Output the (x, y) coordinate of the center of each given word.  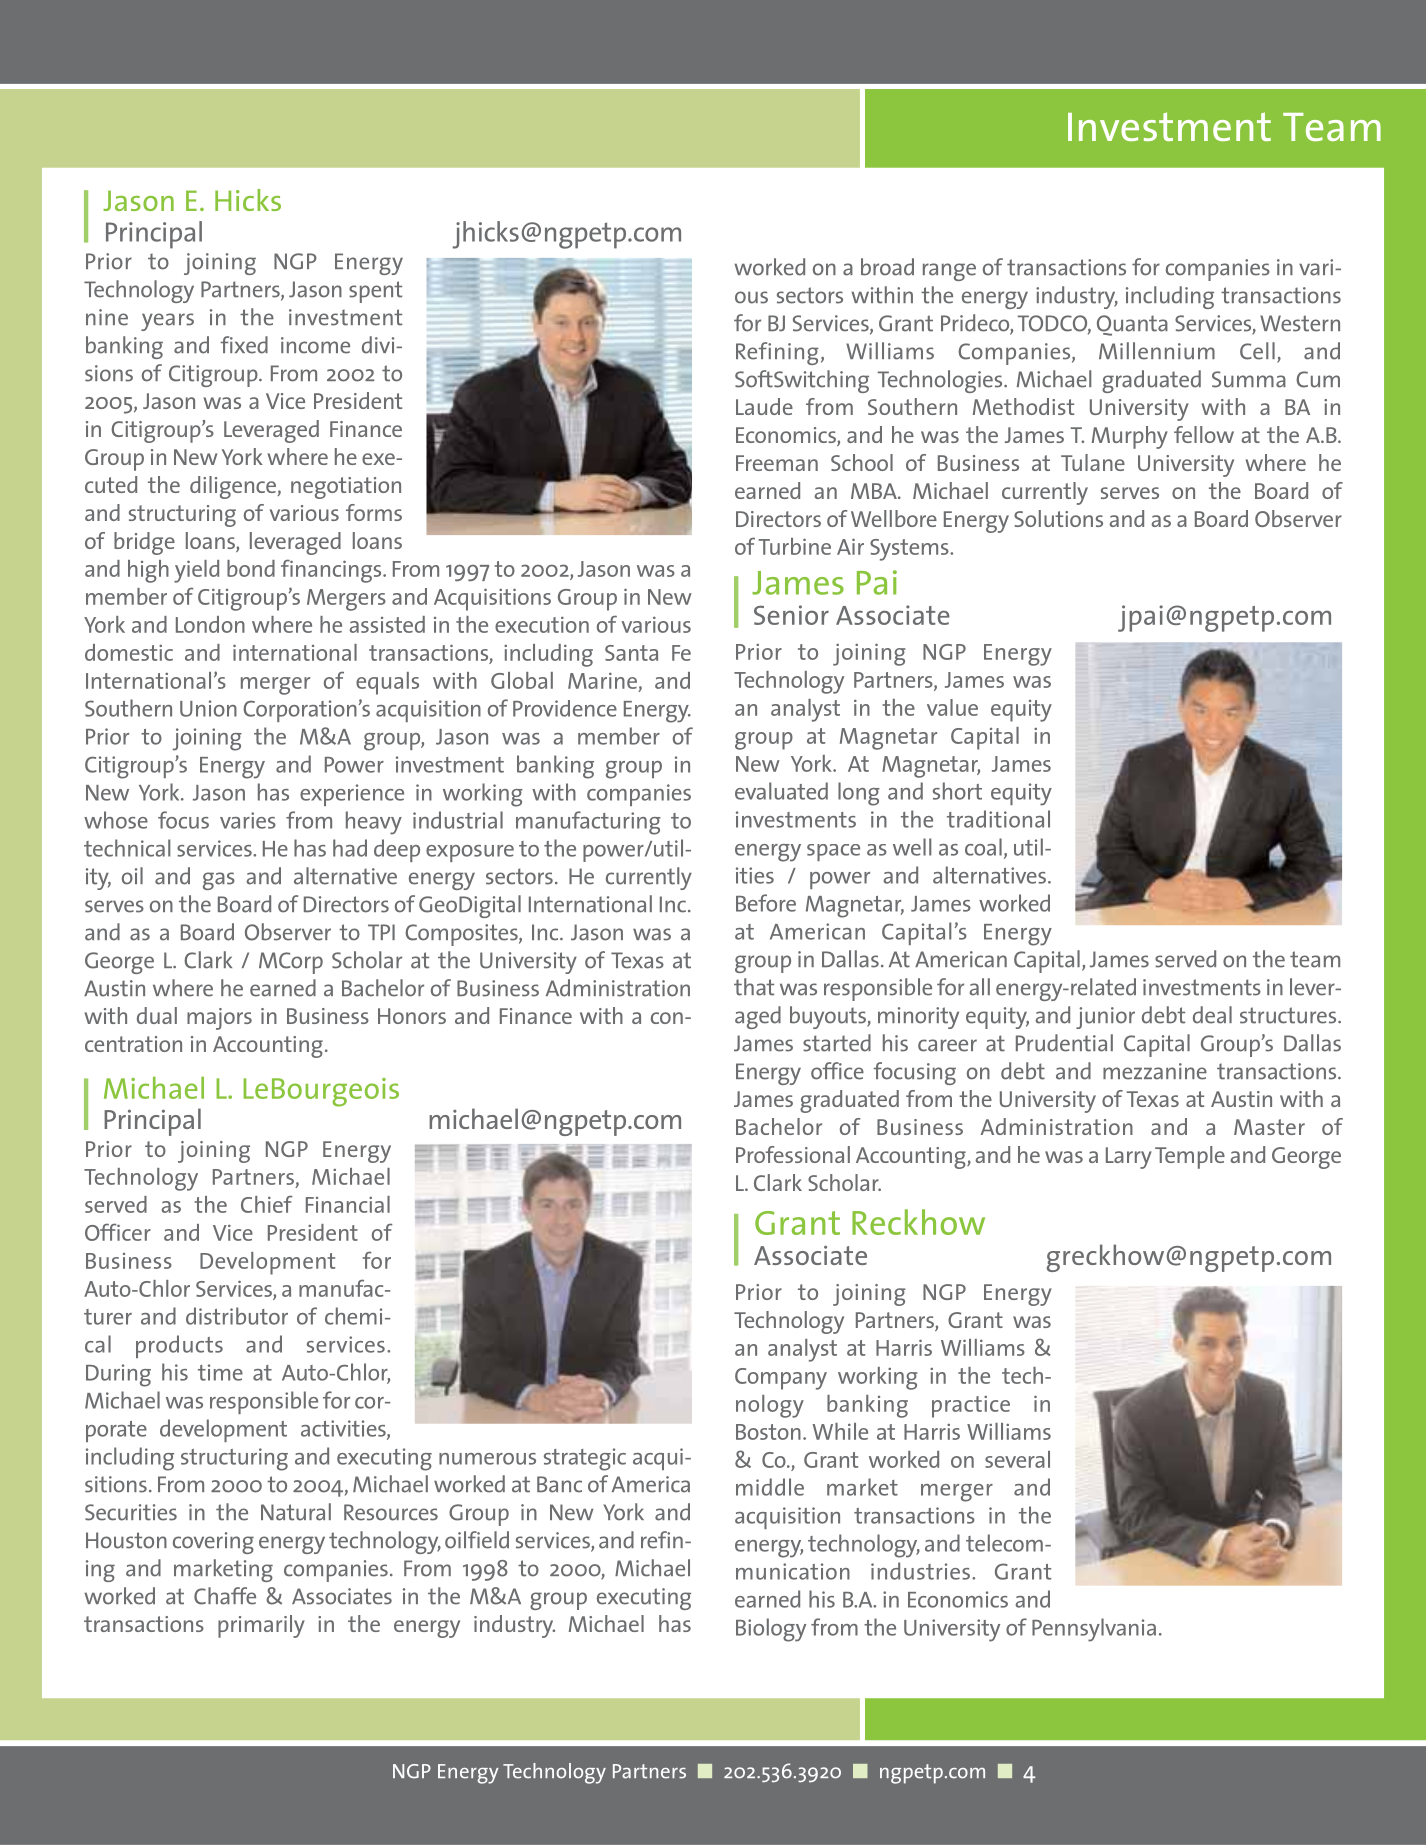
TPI (381, 932)
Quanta (1132, 325)
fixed (244, 345)
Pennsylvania (1094, 1630)
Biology (771, 1630)
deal (1212, 1015)
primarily (261, 1626)
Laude (764, 406)
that (754, 987)
